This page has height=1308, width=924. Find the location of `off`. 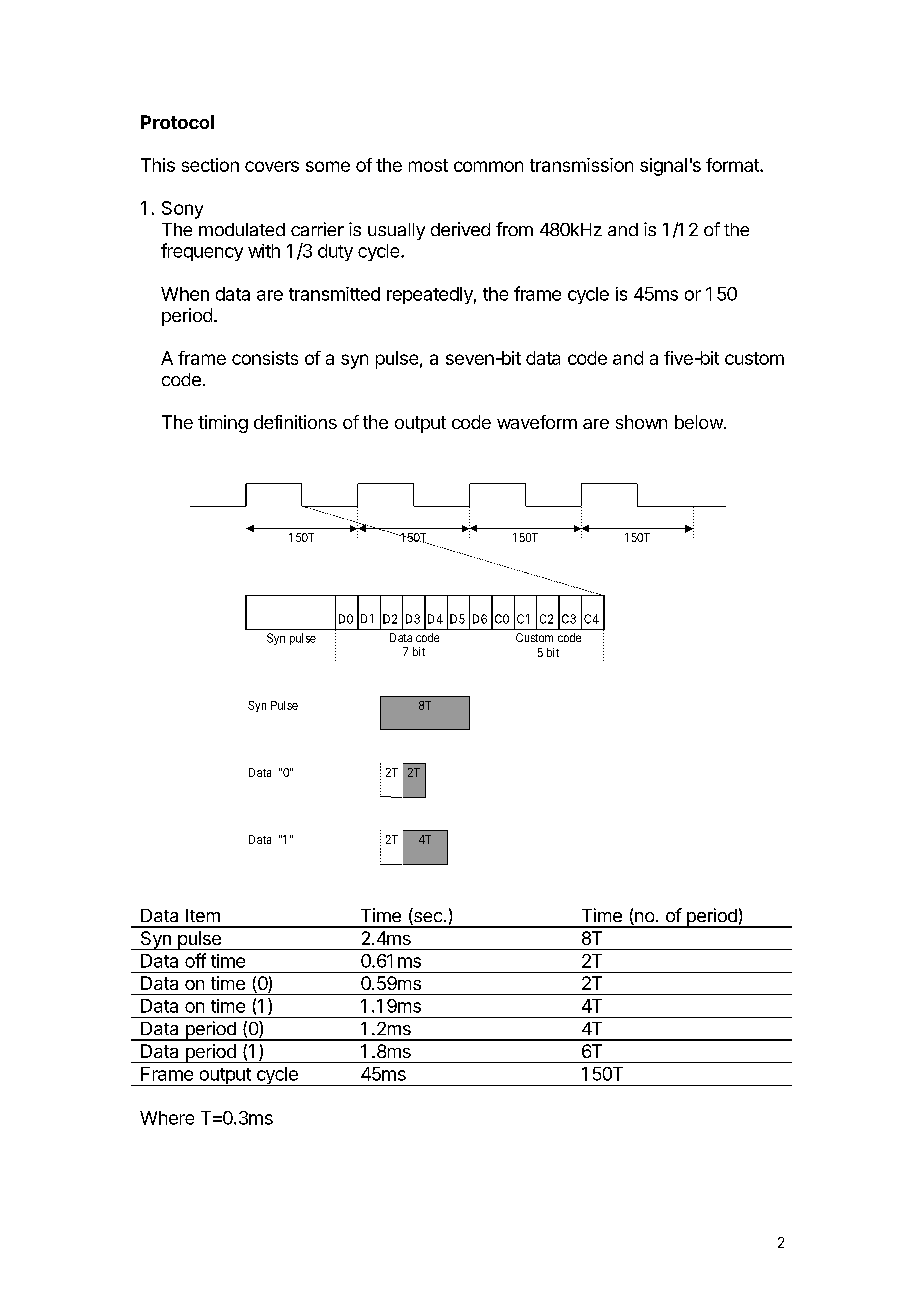

off is located at coordinates (195, 960).
